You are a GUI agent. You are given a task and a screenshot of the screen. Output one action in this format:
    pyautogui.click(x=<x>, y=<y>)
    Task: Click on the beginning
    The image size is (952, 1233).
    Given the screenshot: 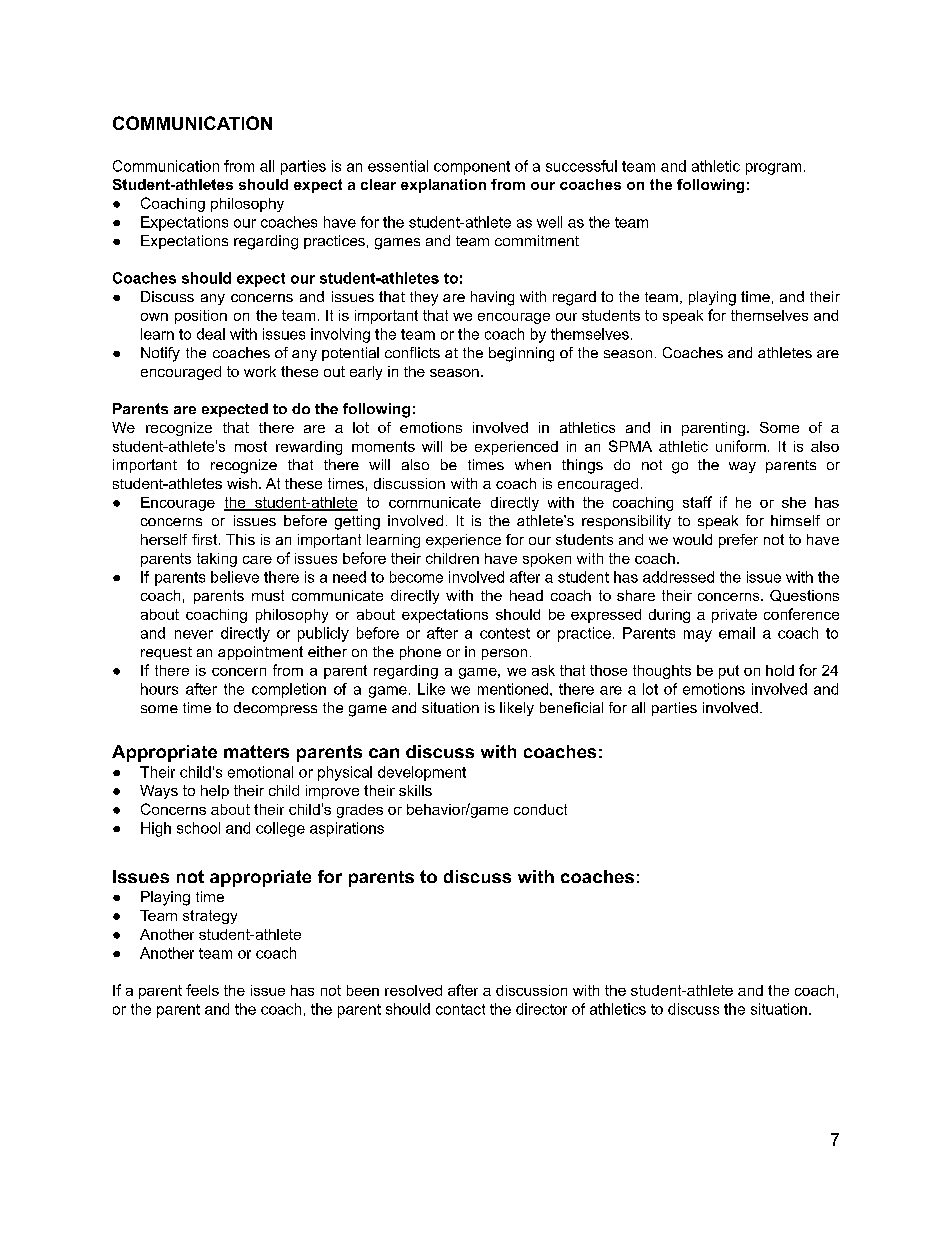 What is the action you would take?
    pyautogui.click(x=521, y=354)
